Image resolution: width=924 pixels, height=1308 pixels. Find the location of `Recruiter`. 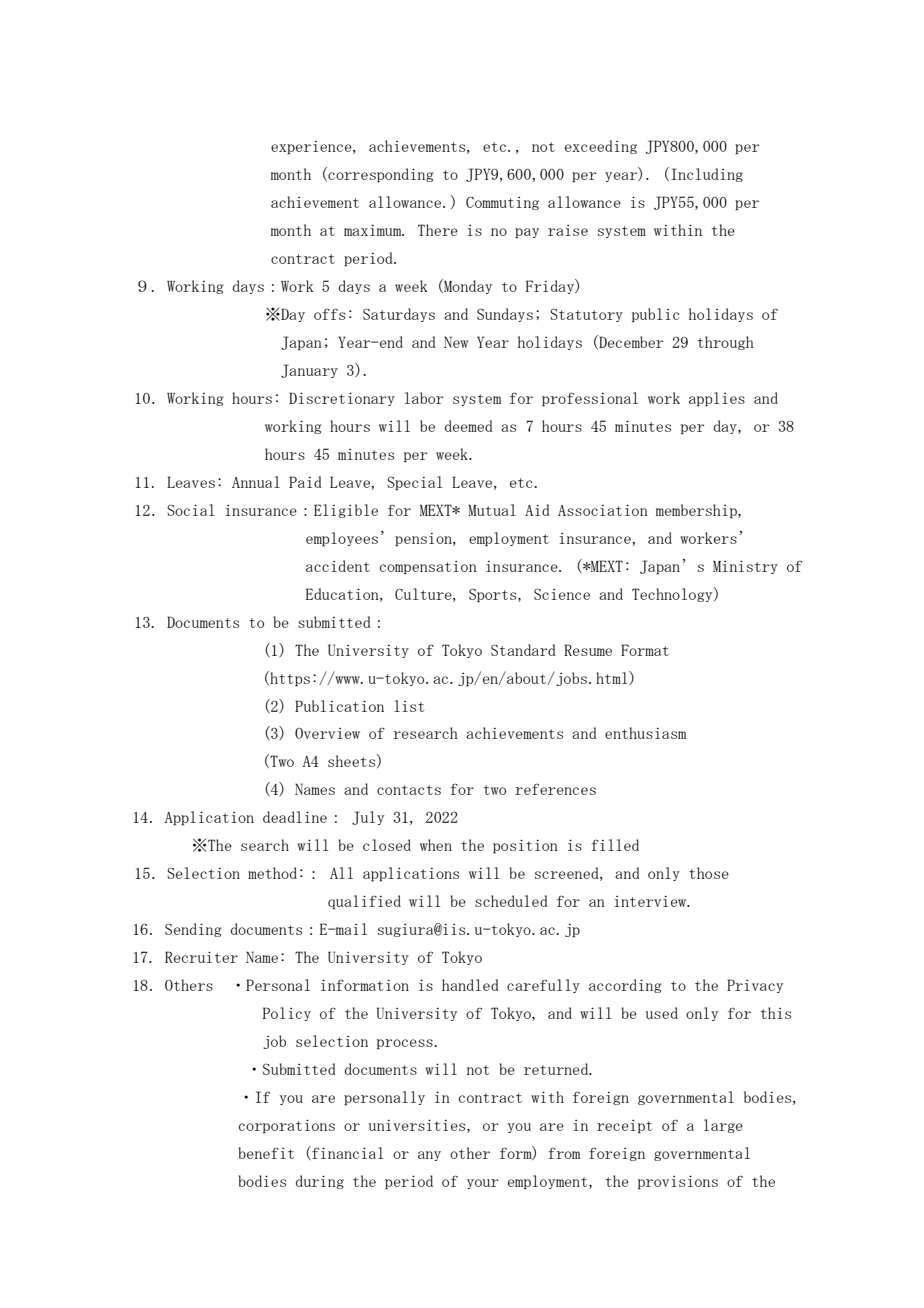

Recruiter is located at coordinates (201, 957).
